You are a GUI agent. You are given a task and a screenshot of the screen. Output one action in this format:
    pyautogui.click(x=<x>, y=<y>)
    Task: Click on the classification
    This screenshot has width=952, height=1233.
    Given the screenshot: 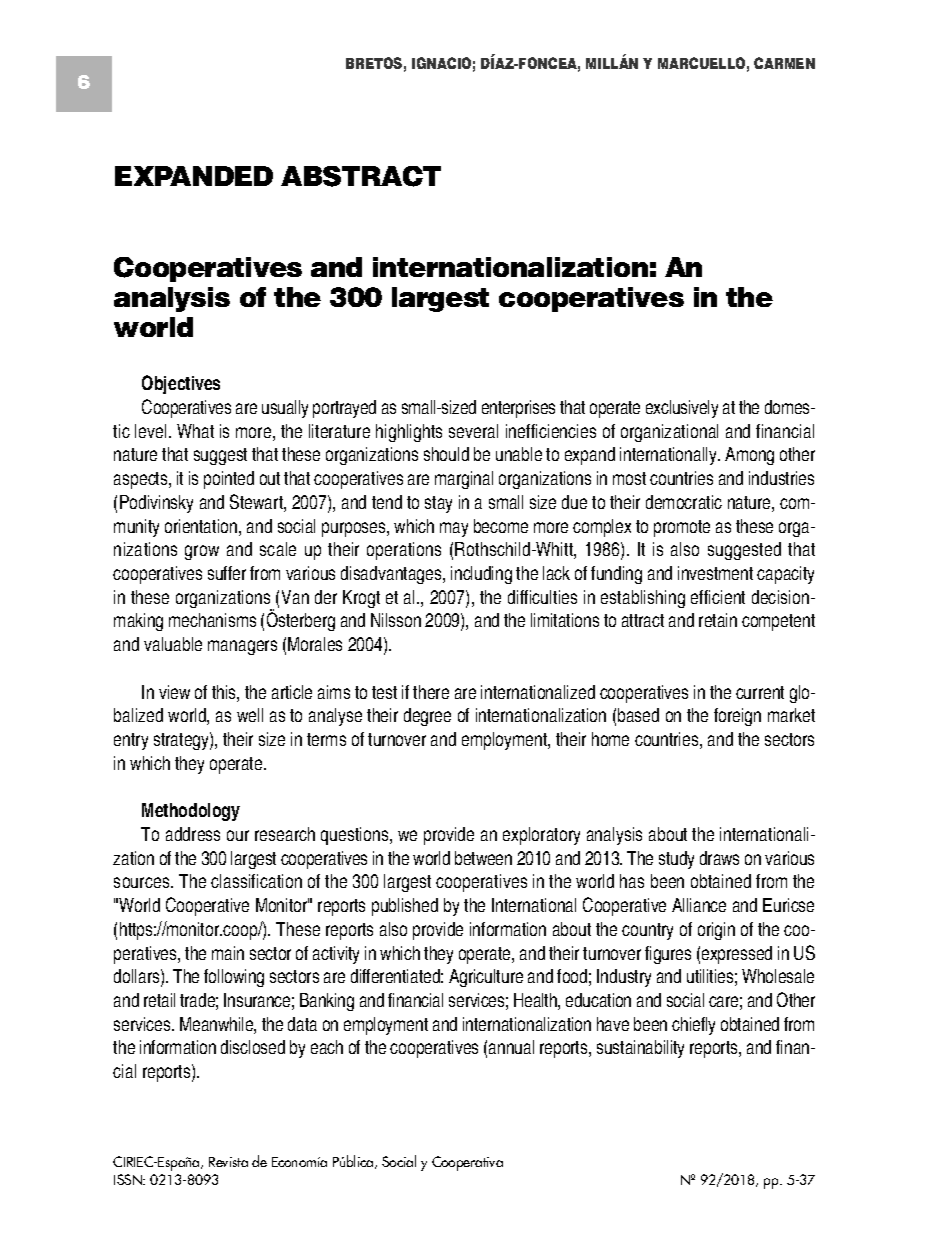 What is the action you would take?
    pyautogui.click(x=256, y=881)
